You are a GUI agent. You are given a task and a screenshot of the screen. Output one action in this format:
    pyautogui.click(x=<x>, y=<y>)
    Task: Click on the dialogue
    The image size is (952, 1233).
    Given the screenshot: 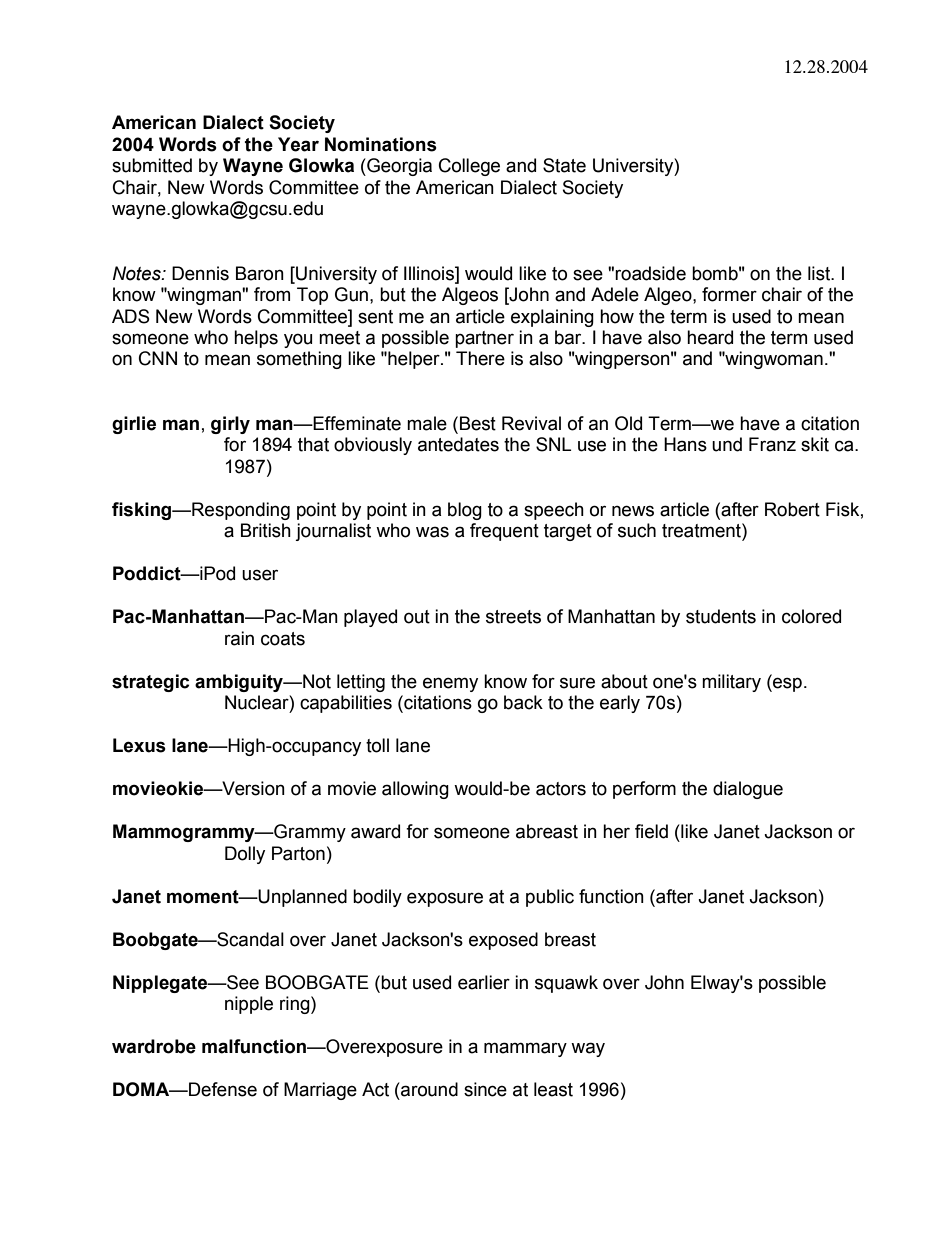 What is the action you would take?
    pyautogui.click(x=748, y=790)
